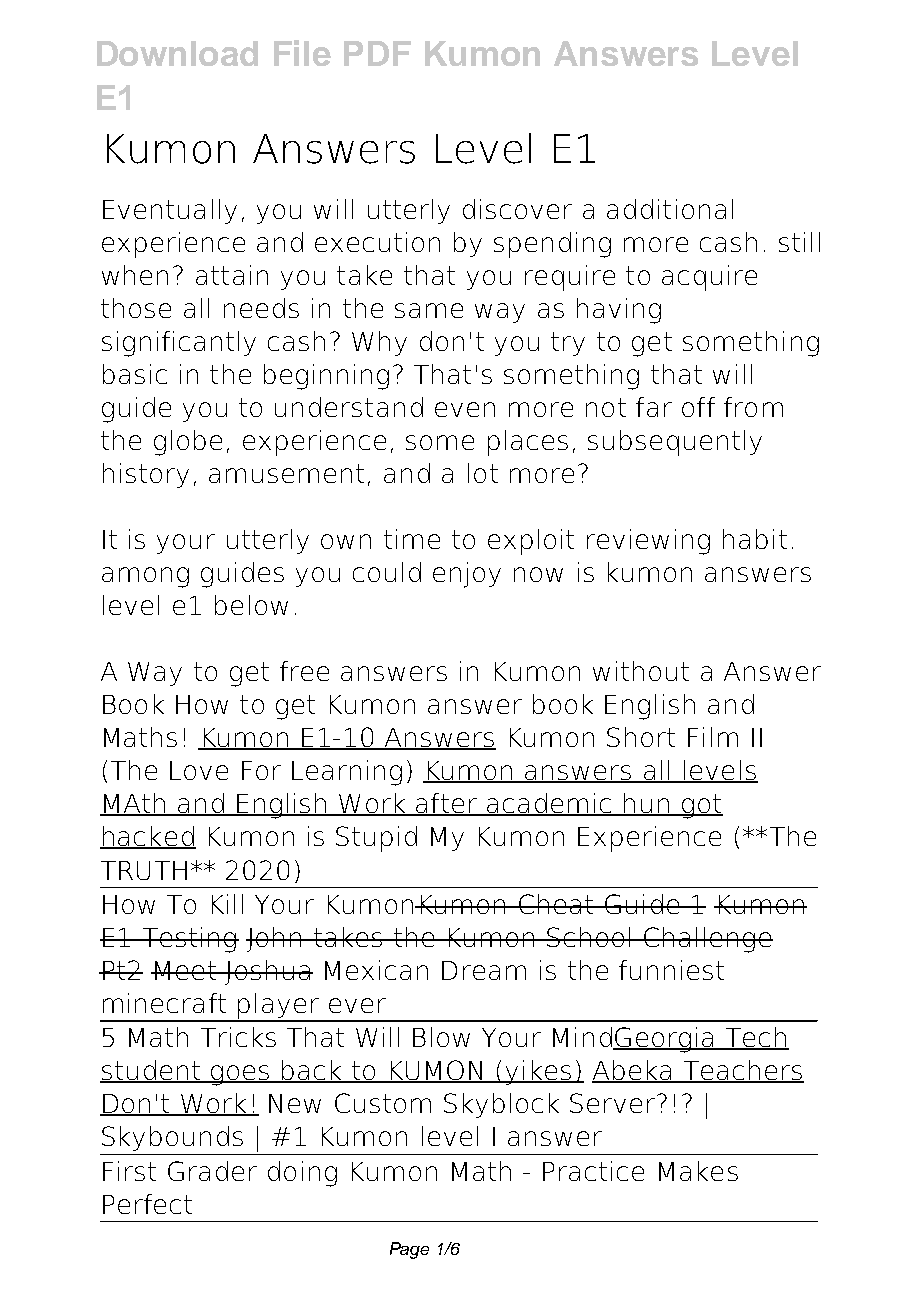 The height and width of the image is (1311, 924). I want to click on Download, so click(177, 53).
